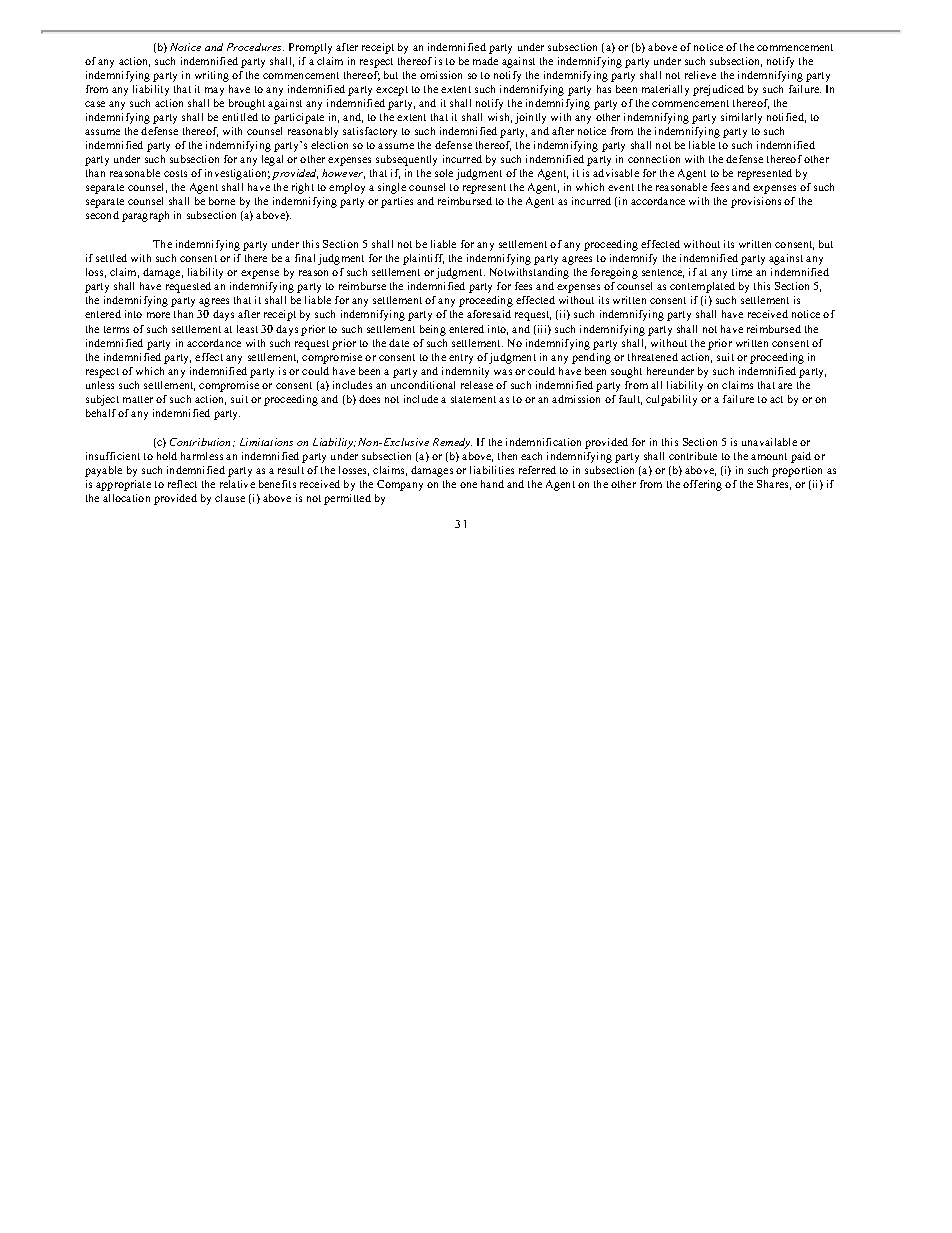 The height and width of the document is (1233, 952). What do you see at coordinates (700, 75) in the document?
I see `relieve` at bounding box center [700, 75].
